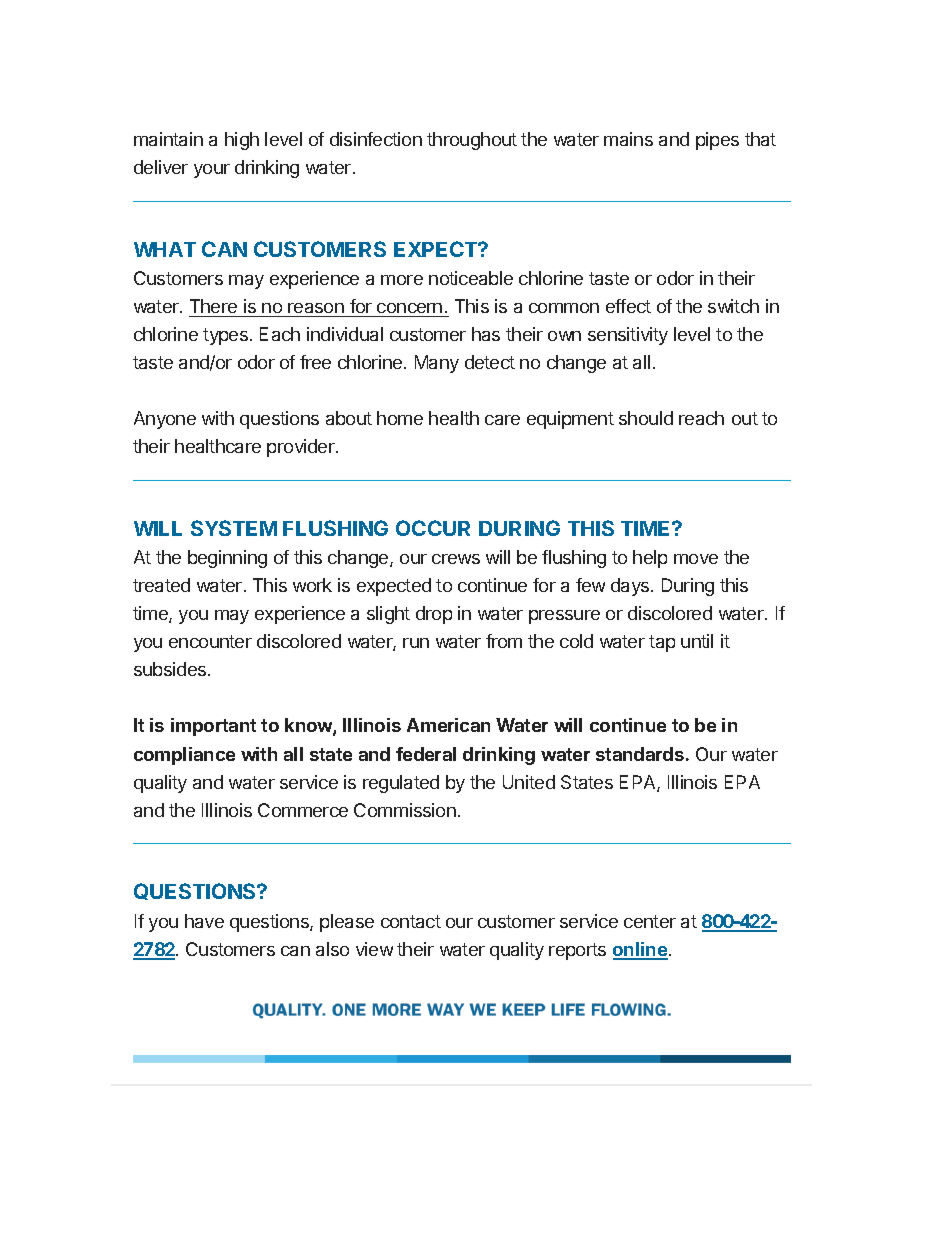 This page has width=952, height=1233. I want to click on Anyone, so click(165, 420).
